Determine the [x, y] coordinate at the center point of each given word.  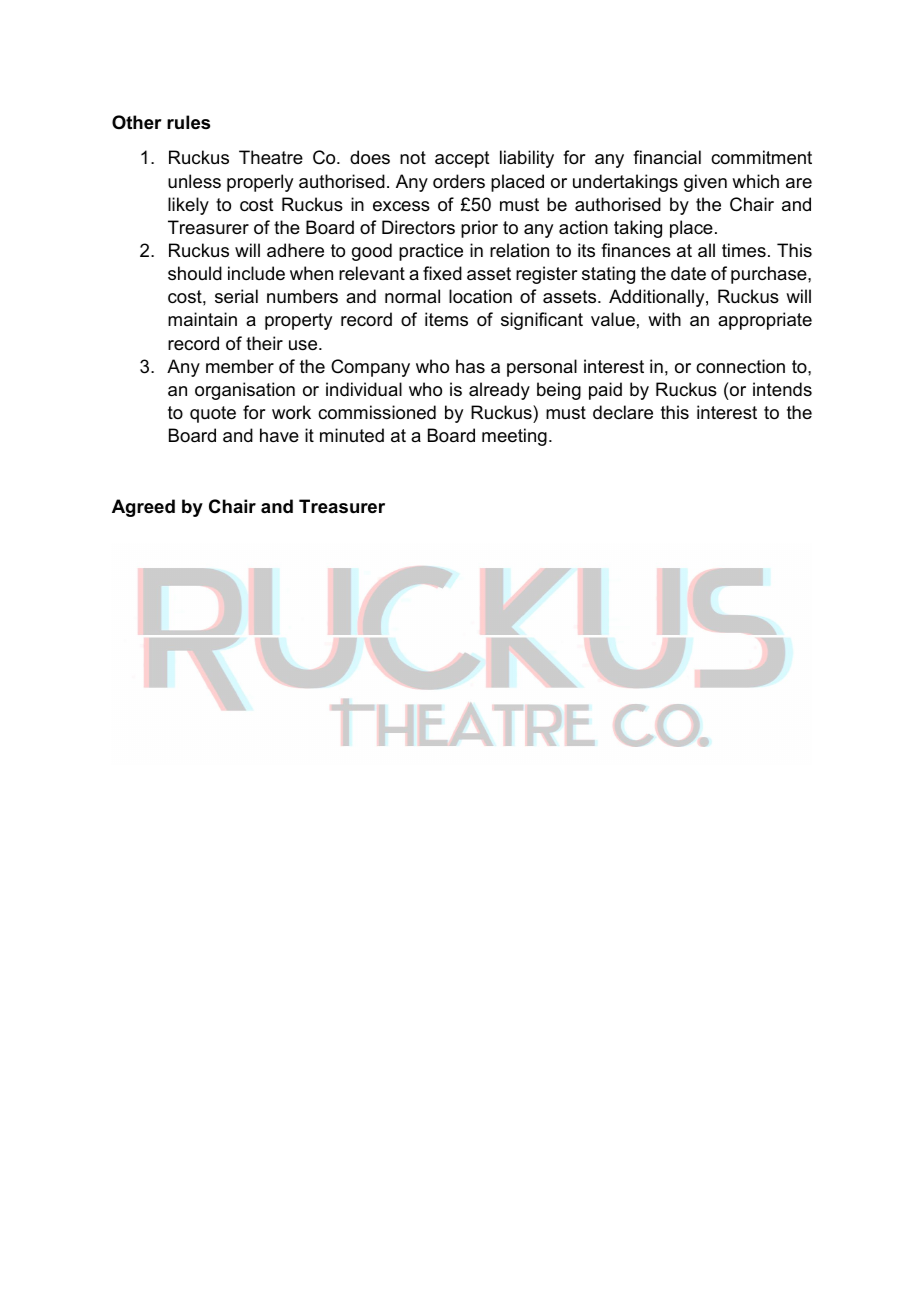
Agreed [143, 508]
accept [462, 159]
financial [667, 157]
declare [623, 412]
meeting [514, 437]
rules [188, 122]
